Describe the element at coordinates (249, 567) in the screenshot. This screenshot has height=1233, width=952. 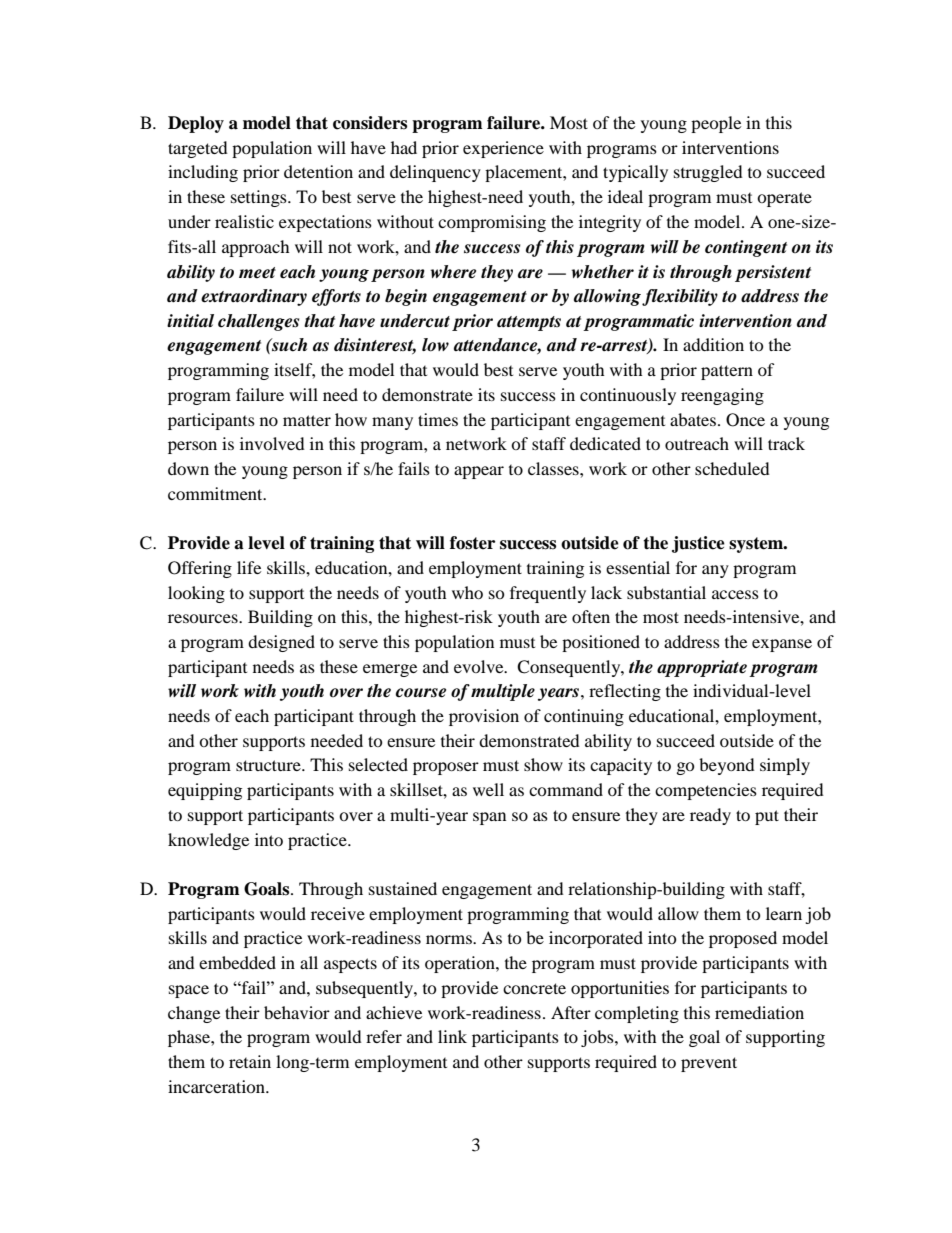
I see `life` at that location.
